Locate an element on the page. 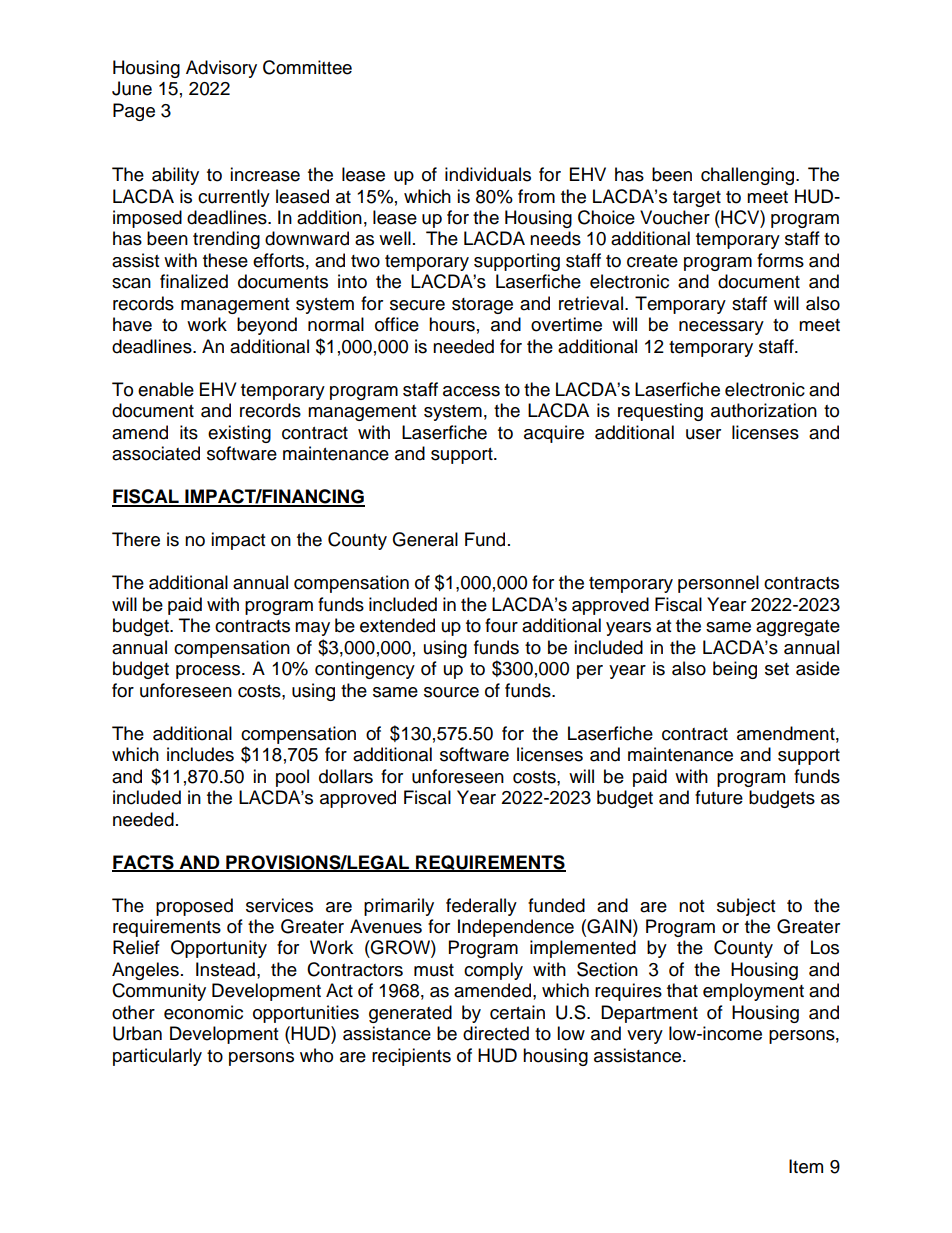  being is located at coordinates (735, 670).
